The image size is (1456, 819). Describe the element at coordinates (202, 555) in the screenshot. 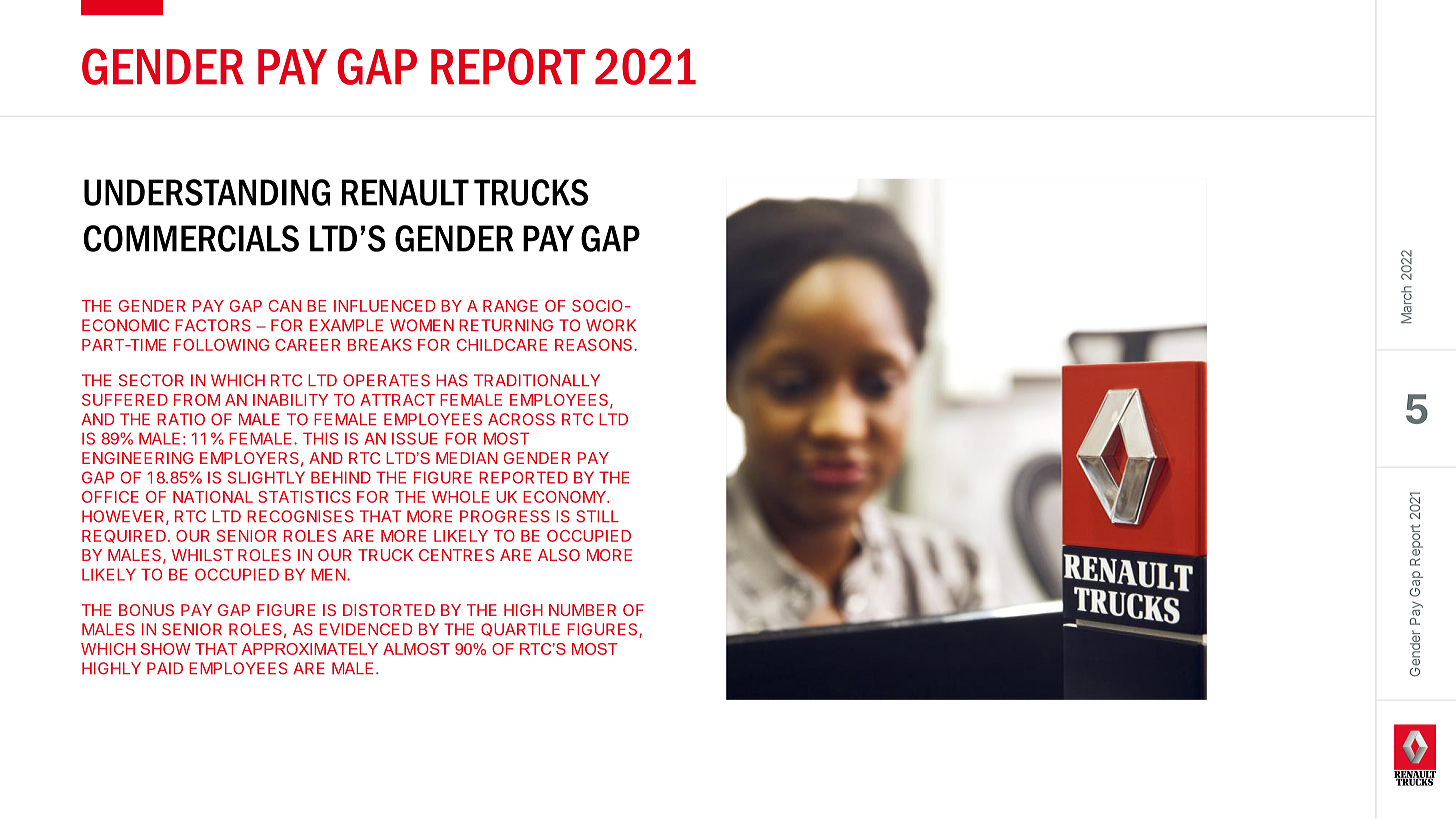

I see `WHILST` at that location.
